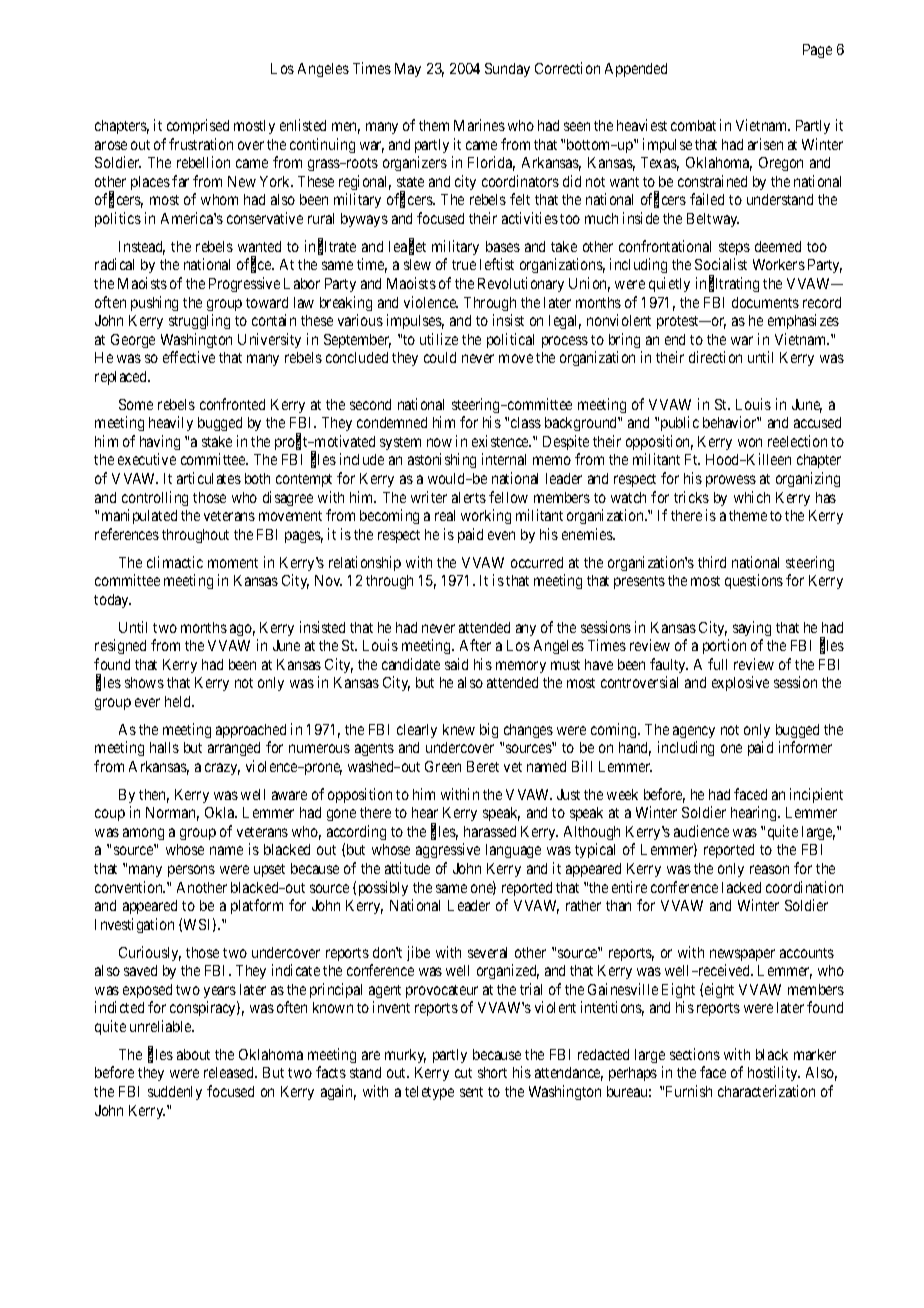  I want to click on climactic, so click(175, 562).
